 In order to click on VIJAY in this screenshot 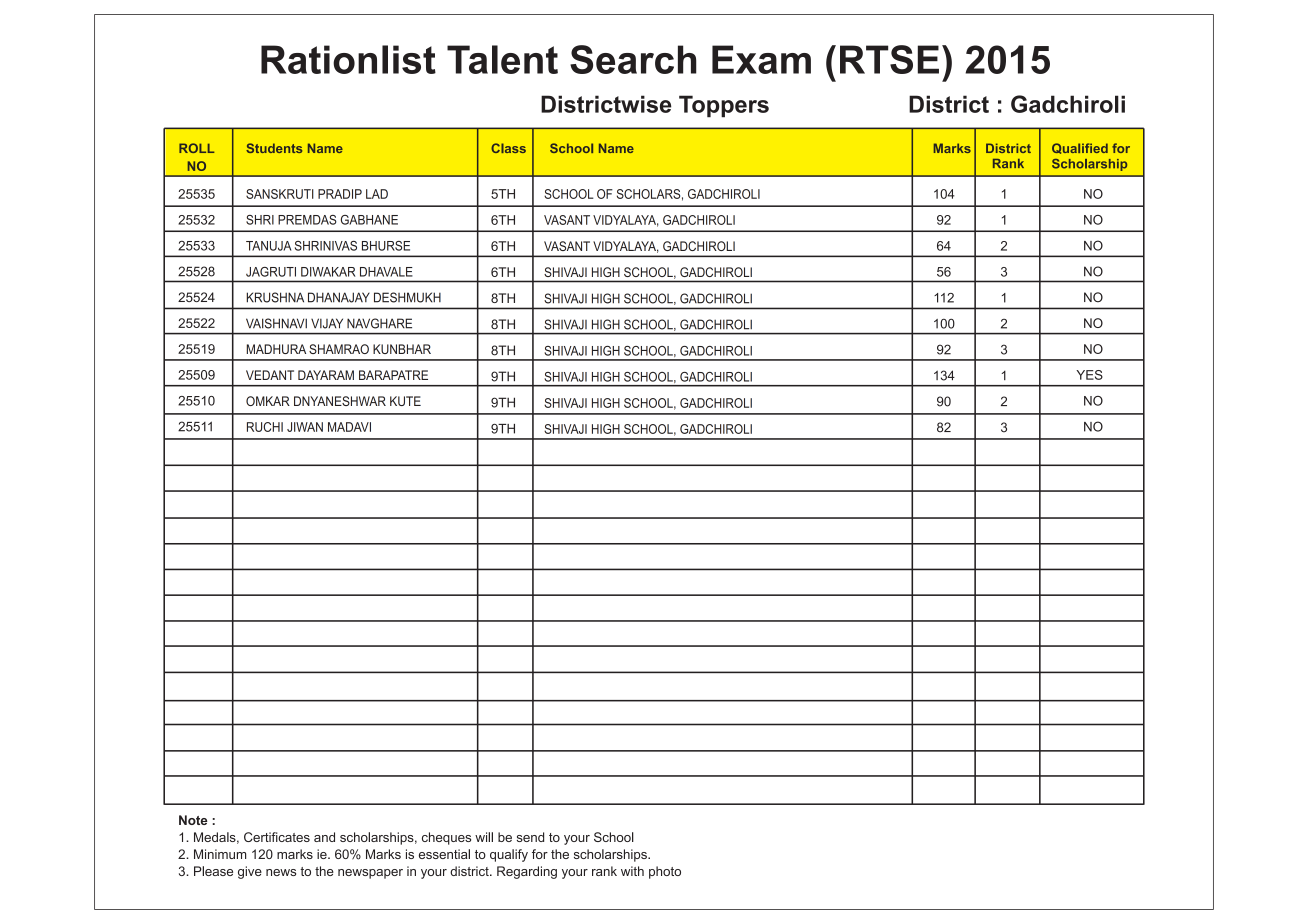, I will do `click(327, 323)`.
